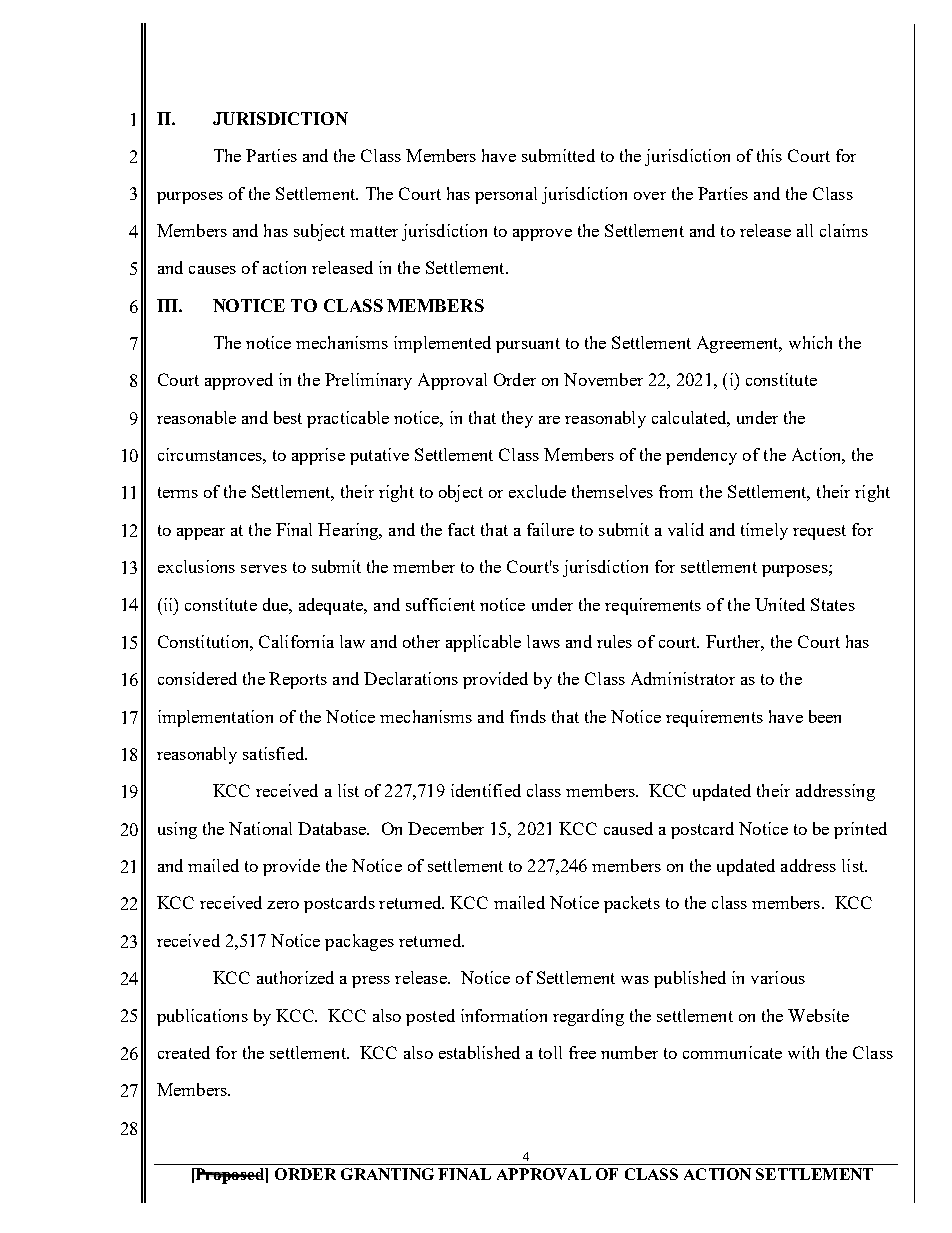 The height and width of the page is (1233, 952). I want to click on best, so click(288, 417).
